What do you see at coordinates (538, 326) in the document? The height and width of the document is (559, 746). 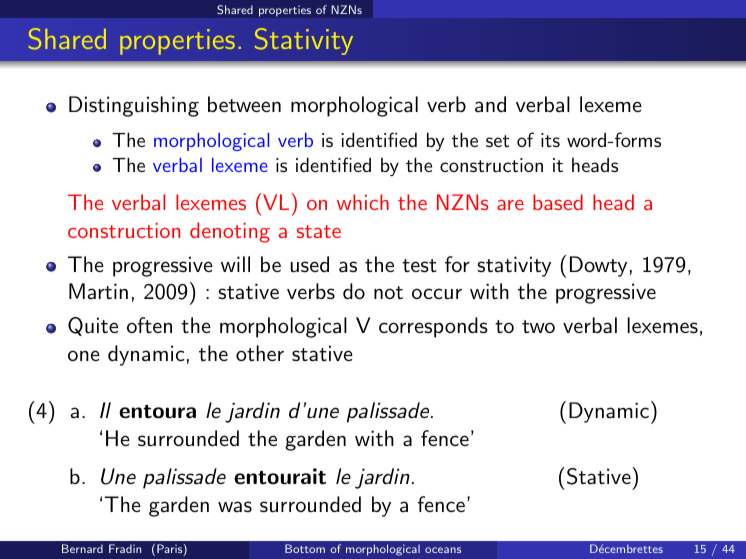 I see `two` at bounding box center [538, 326].
